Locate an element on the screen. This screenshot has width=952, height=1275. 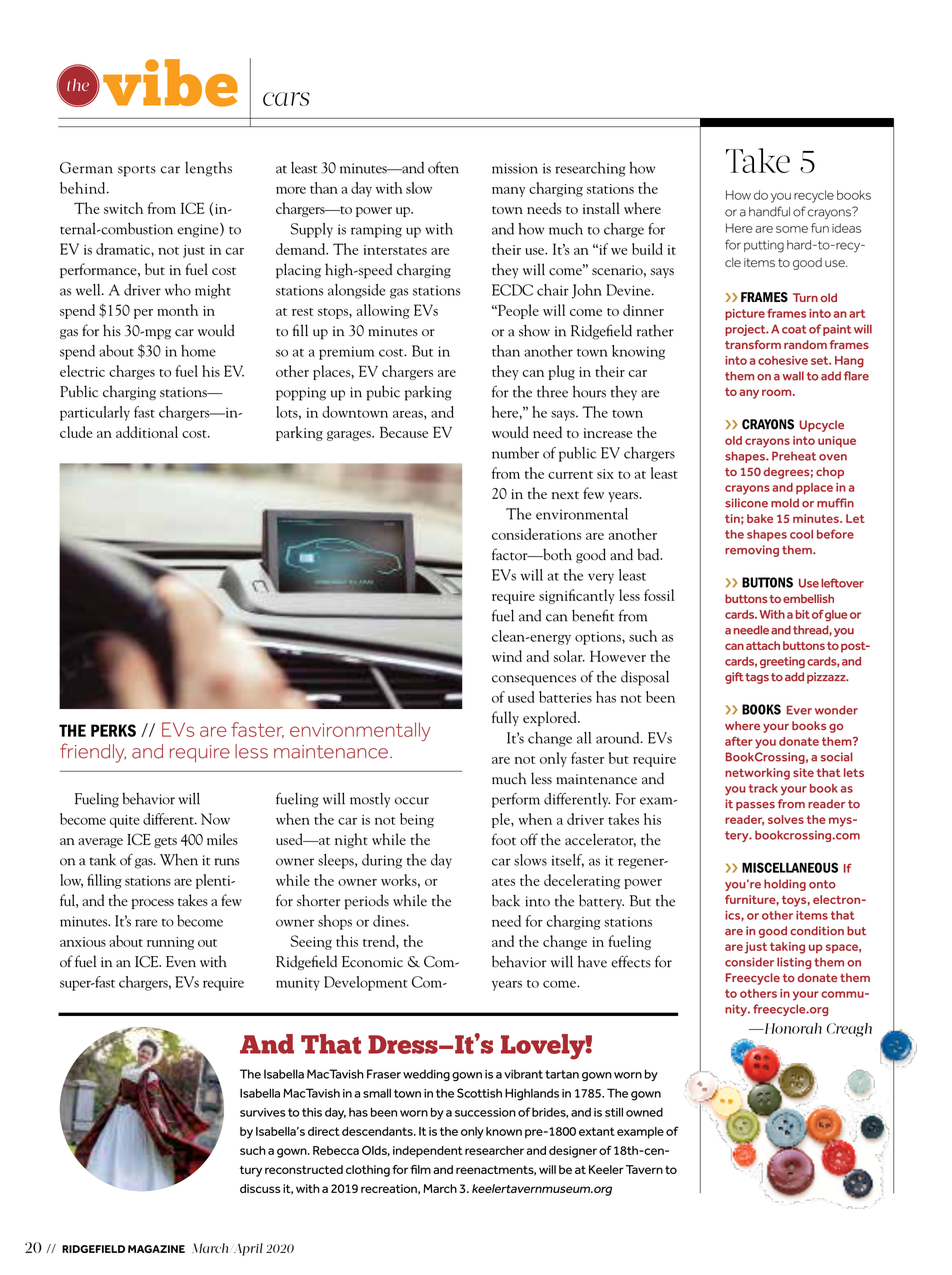
Magazine is located at coordinates (156, 1249).
